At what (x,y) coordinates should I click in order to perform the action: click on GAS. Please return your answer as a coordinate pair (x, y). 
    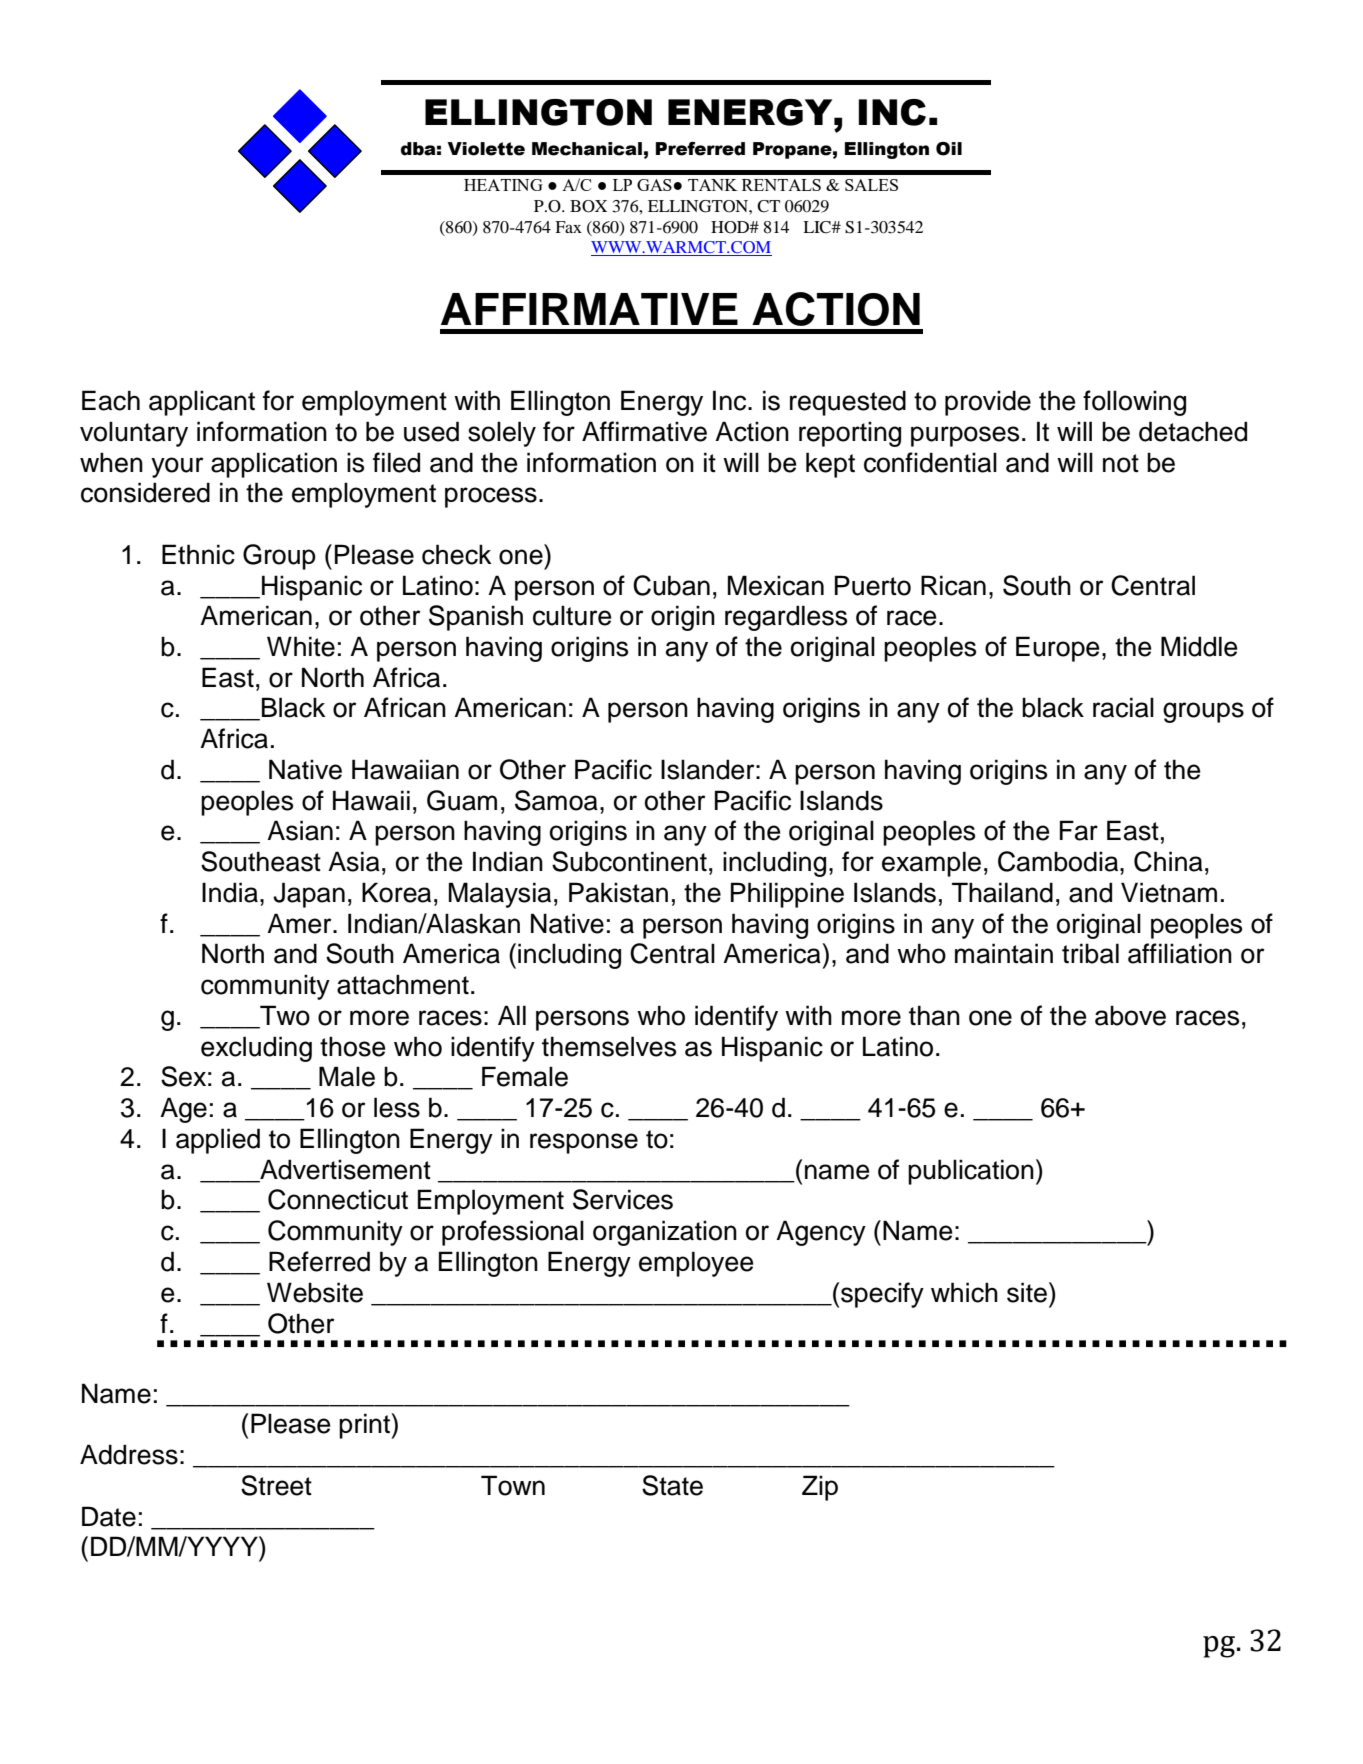
    Looking at the image, I should click on (654, 185).
